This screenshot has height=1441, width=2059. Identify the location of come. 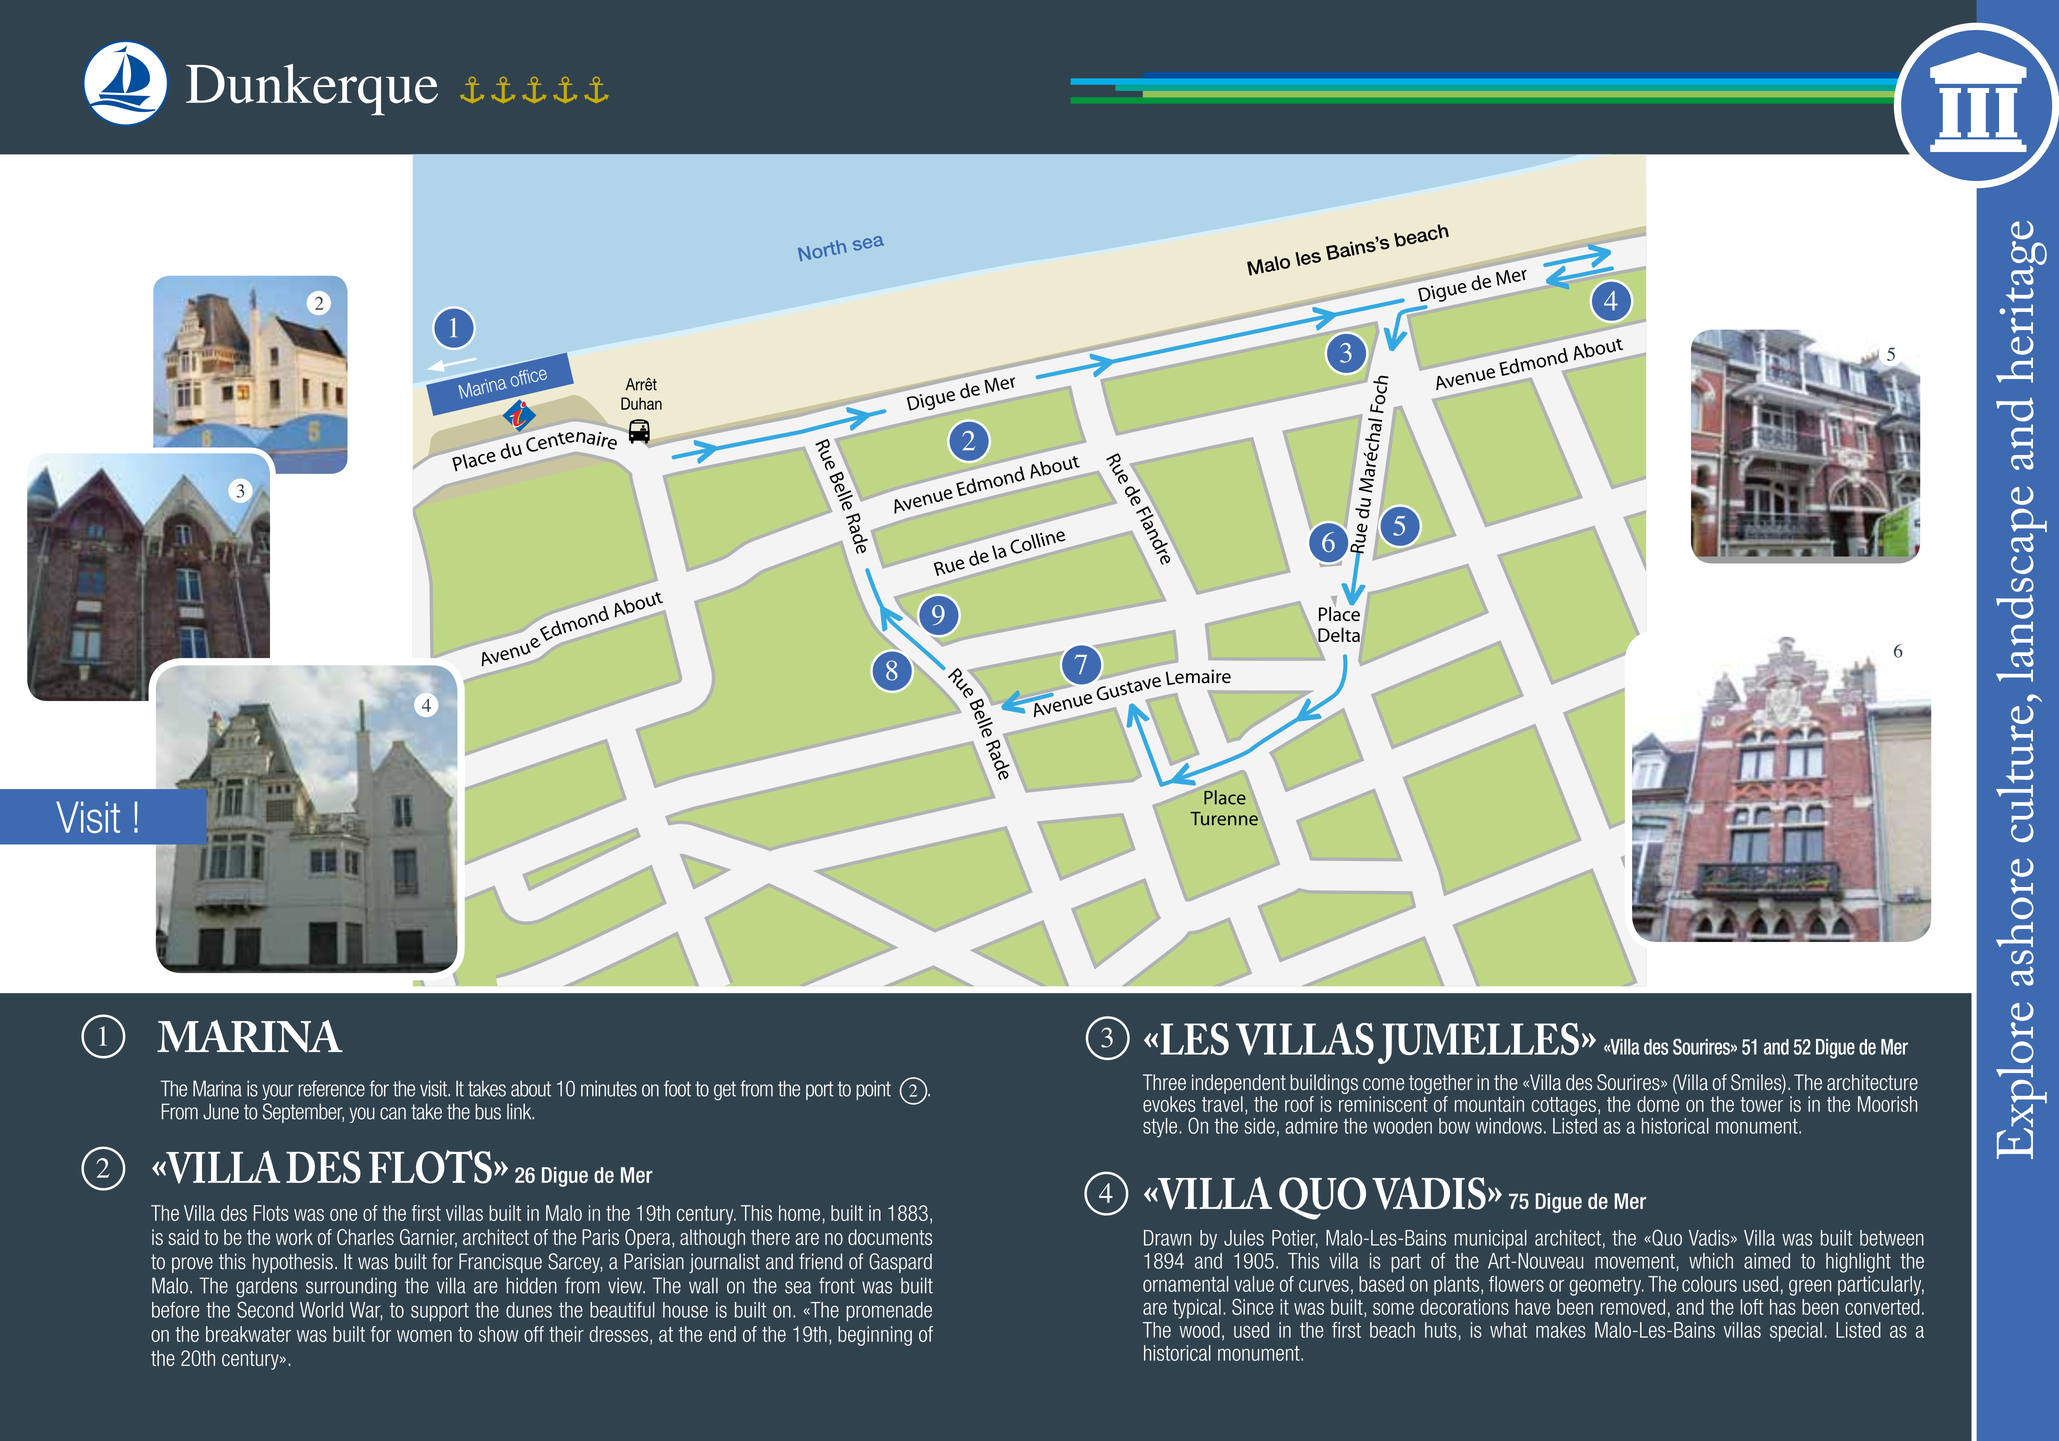
(1383, 1084).
